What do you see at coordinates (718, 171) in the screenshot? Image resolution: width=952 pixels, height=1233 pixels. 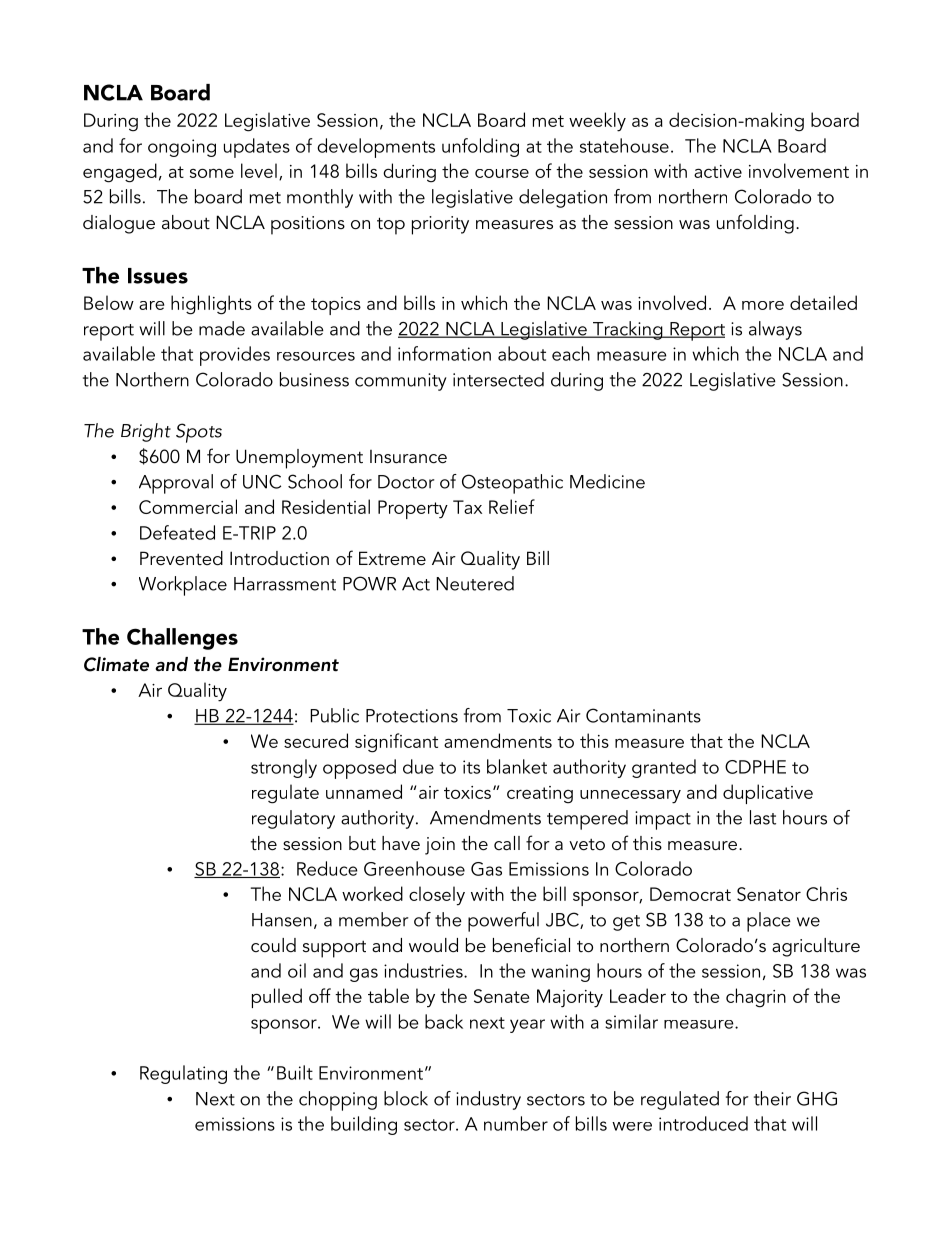 I see `active` at bounding box center [718, 171].
